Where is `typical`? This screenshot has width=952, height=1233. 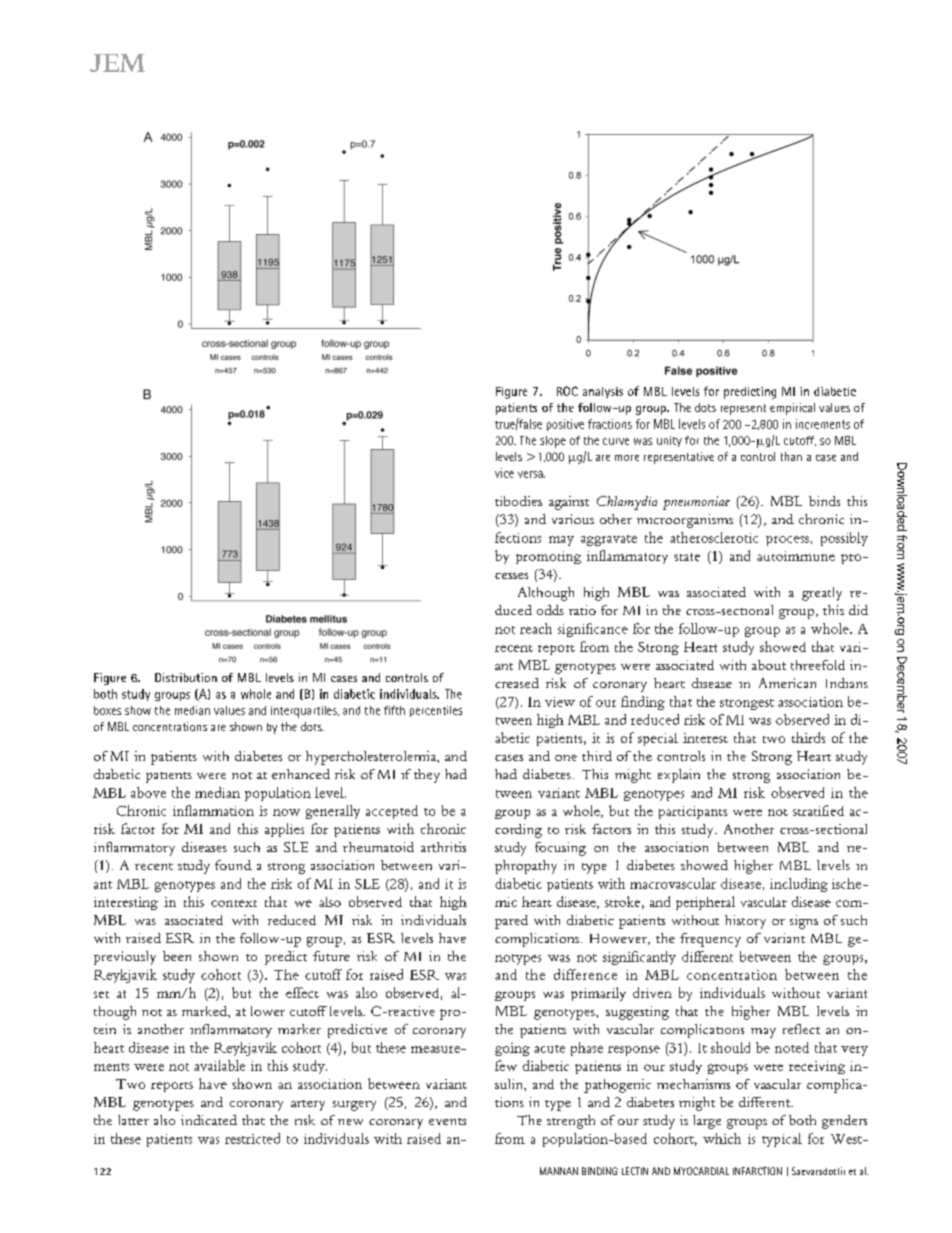 typical is located at coordinates (782, 1140).
